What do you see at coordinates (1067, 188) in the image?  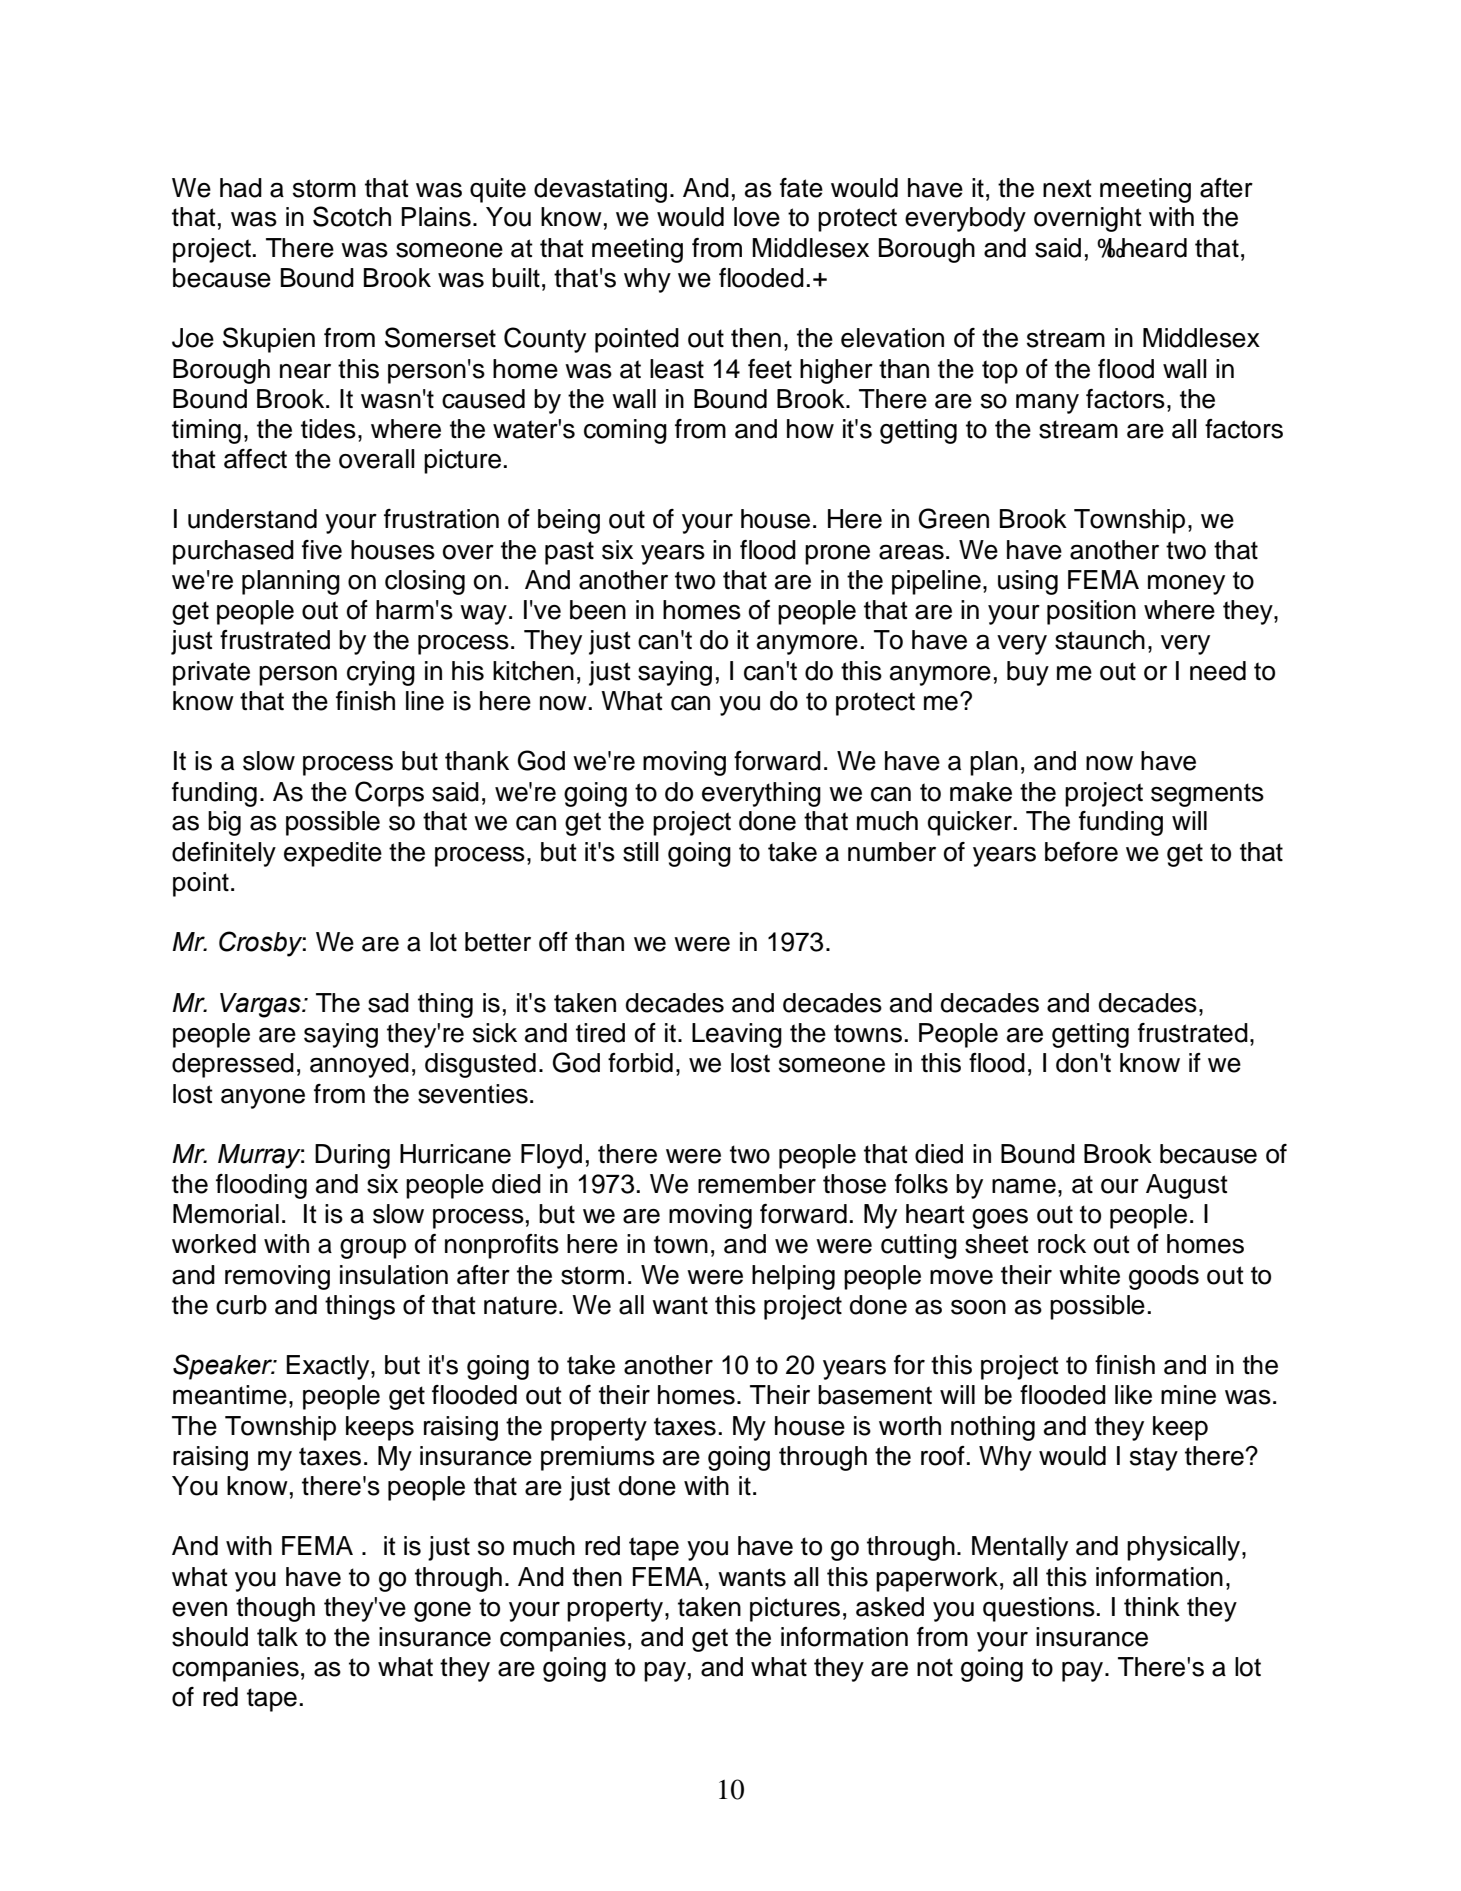 I see `next` at bounding box center [1067, 188].
